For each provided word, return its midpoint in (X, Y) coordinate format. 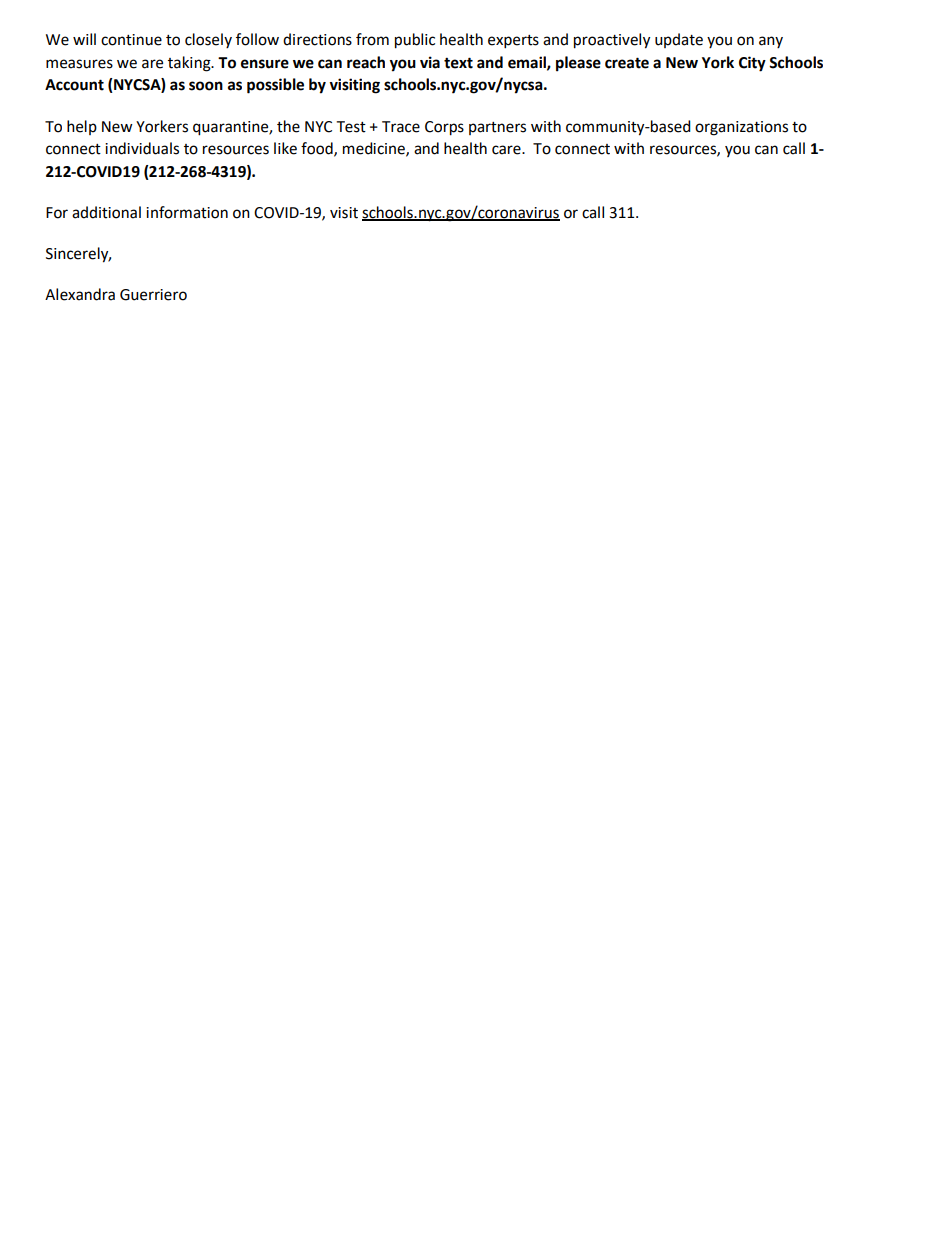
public (415, 41)
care (507, 150)
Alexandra (80, 294)
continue (131, 40)
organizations (741, 128)
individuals (142, 148)
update (679, 40)
